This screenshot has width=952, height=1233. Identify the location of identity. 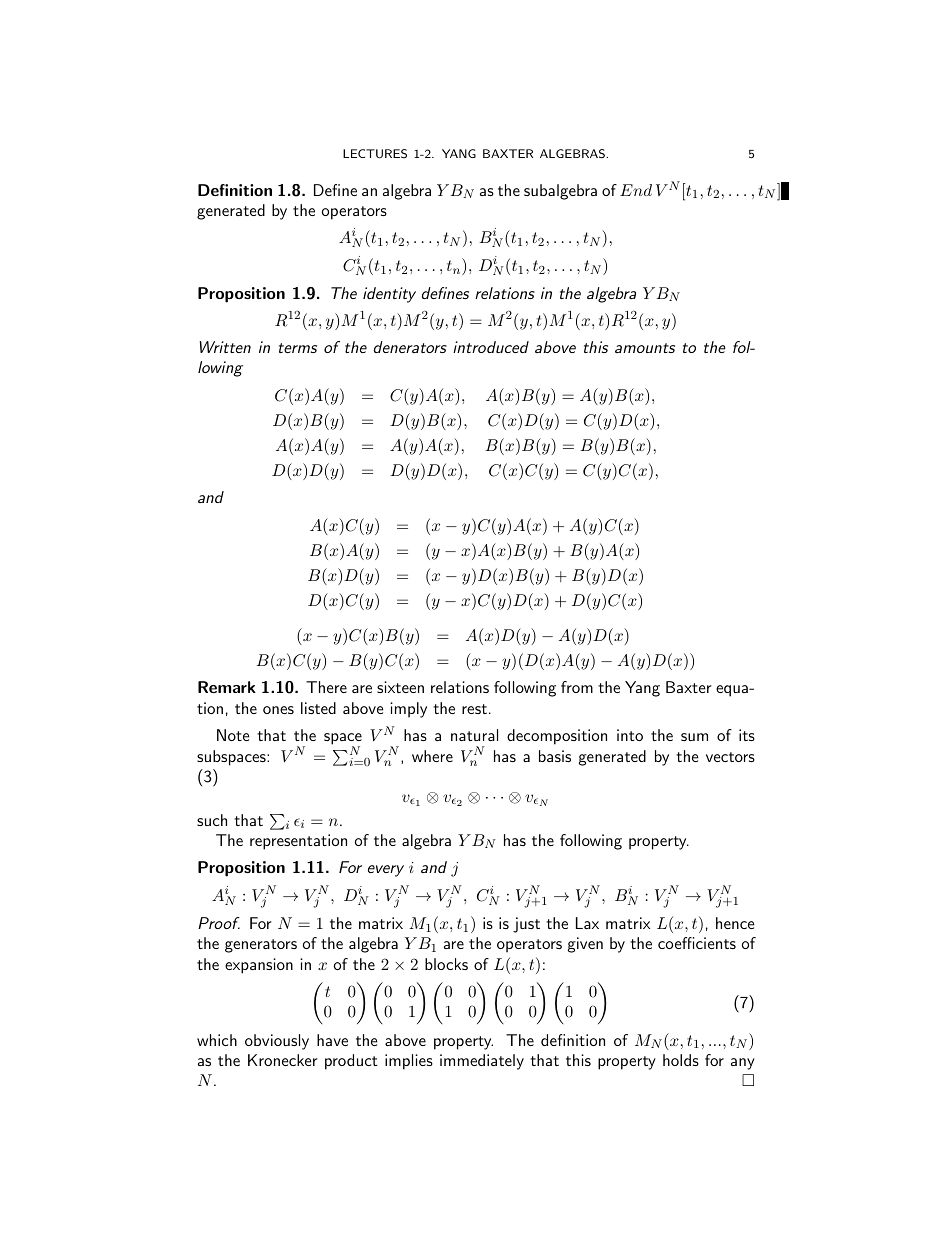
(389, 295).
